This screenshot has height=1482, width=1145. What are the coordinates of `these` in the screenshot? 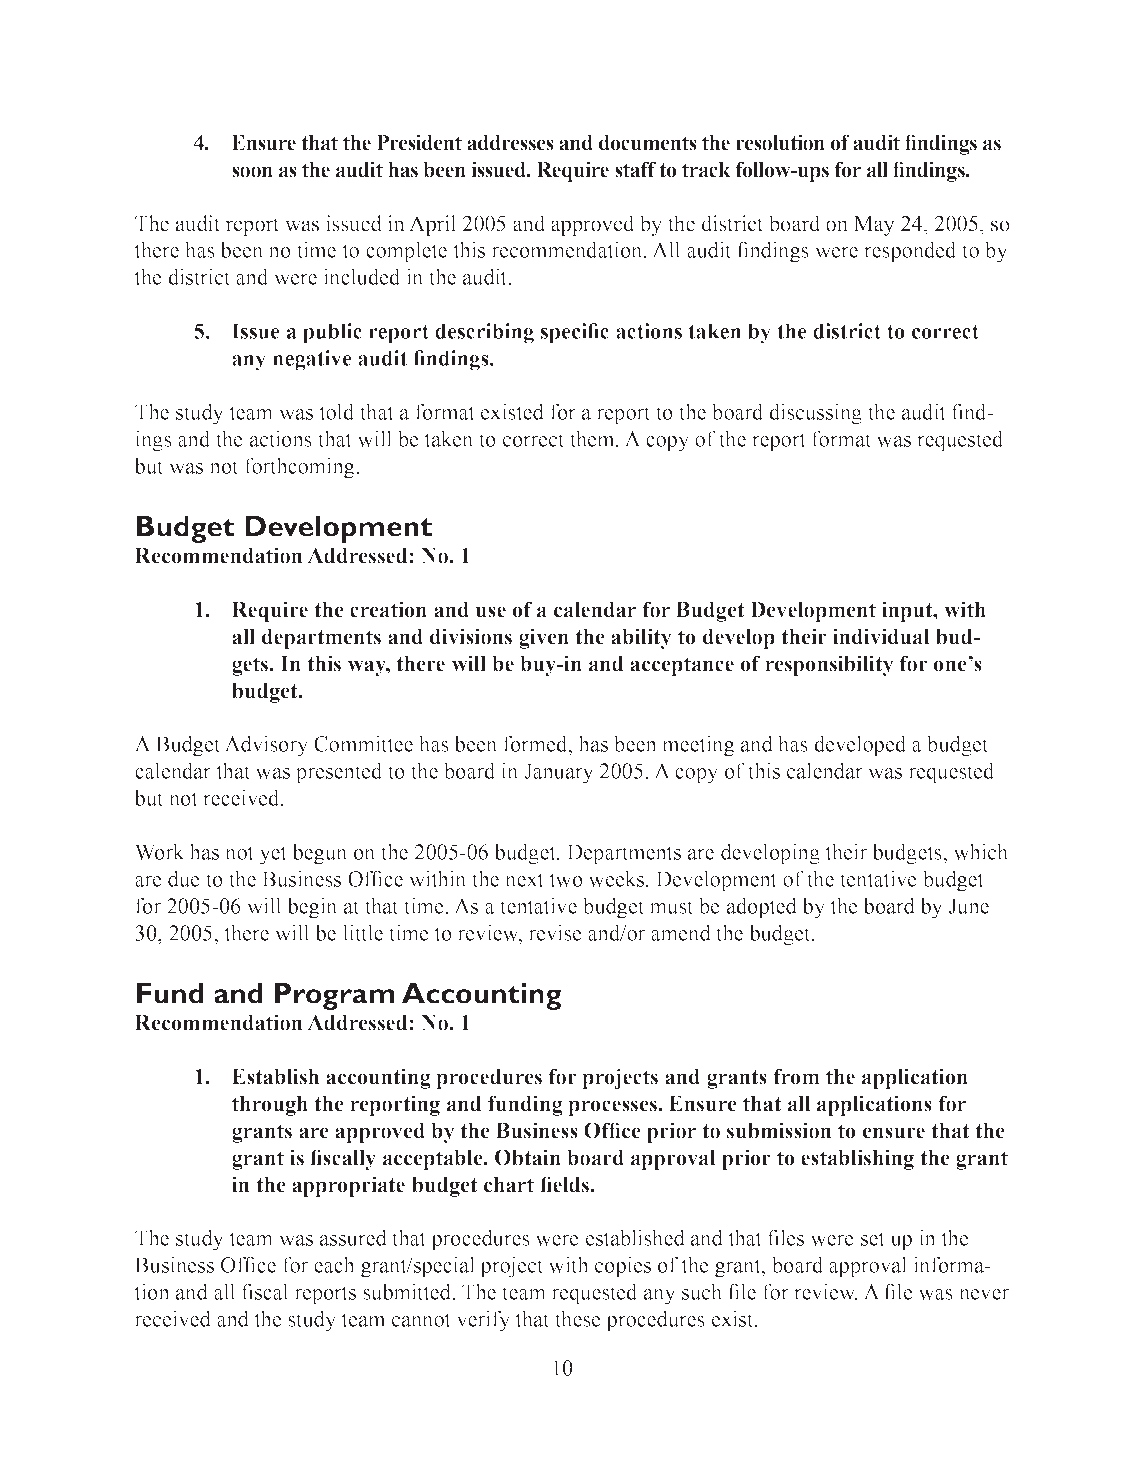 It's located at (578, 1318).
